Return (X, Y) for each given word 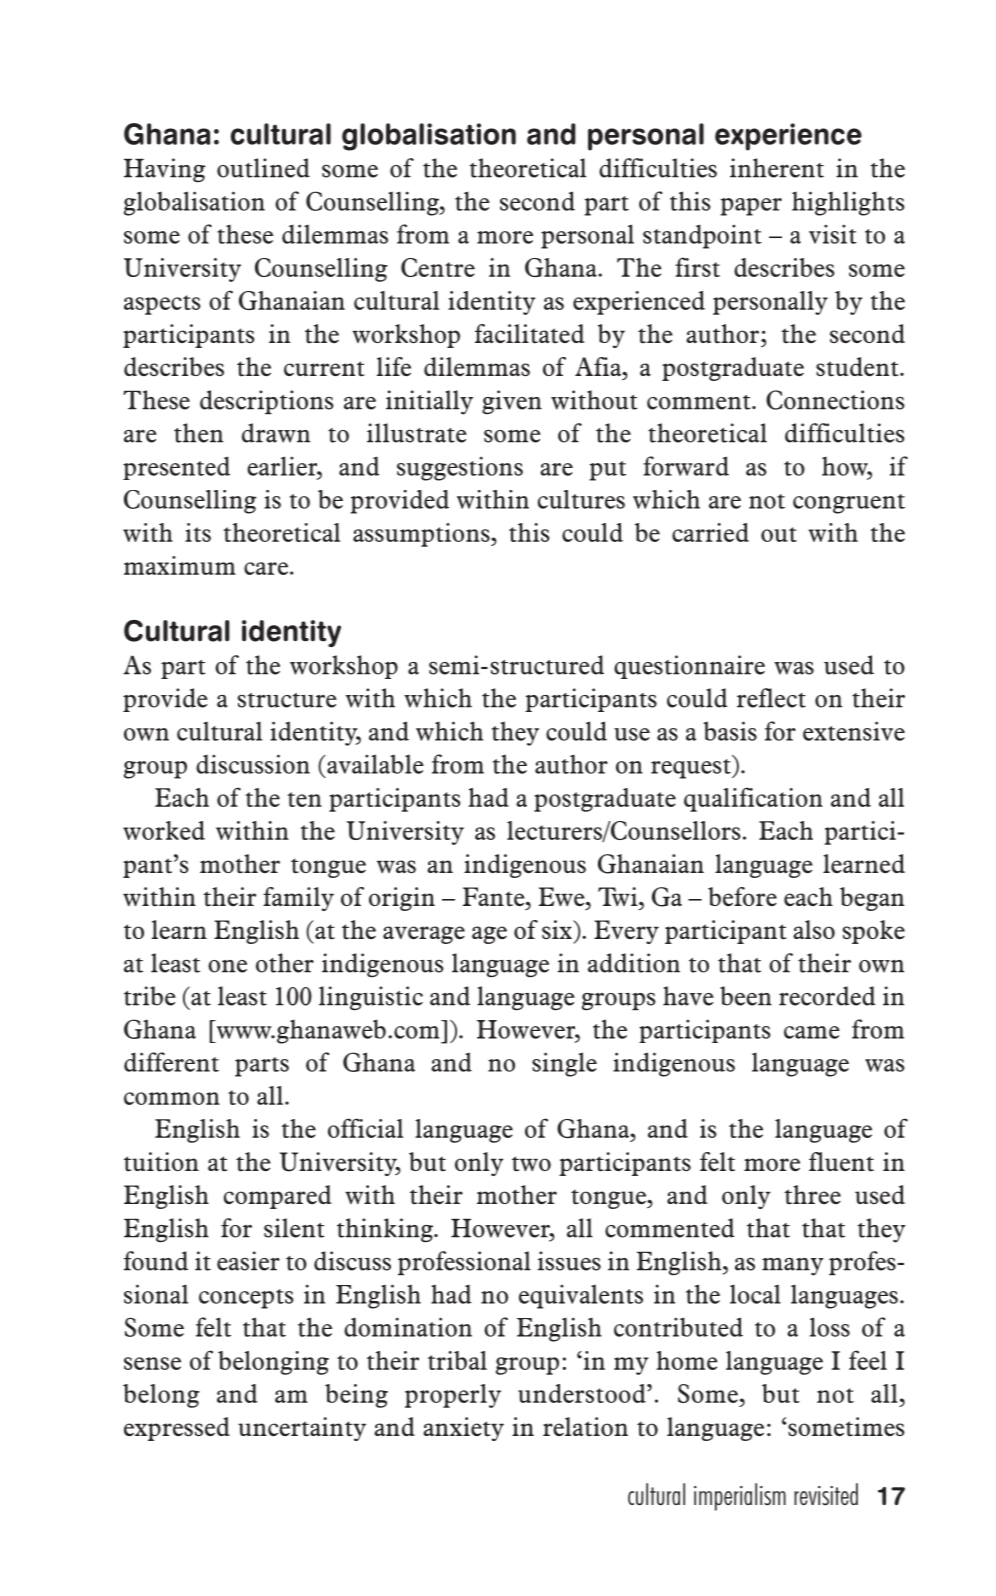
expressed (177, 1429)
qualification (753, 799)
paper (751, 207)
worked (164, 830)
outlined (263, 168)
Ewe (563, 897)
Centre (438, 267)
